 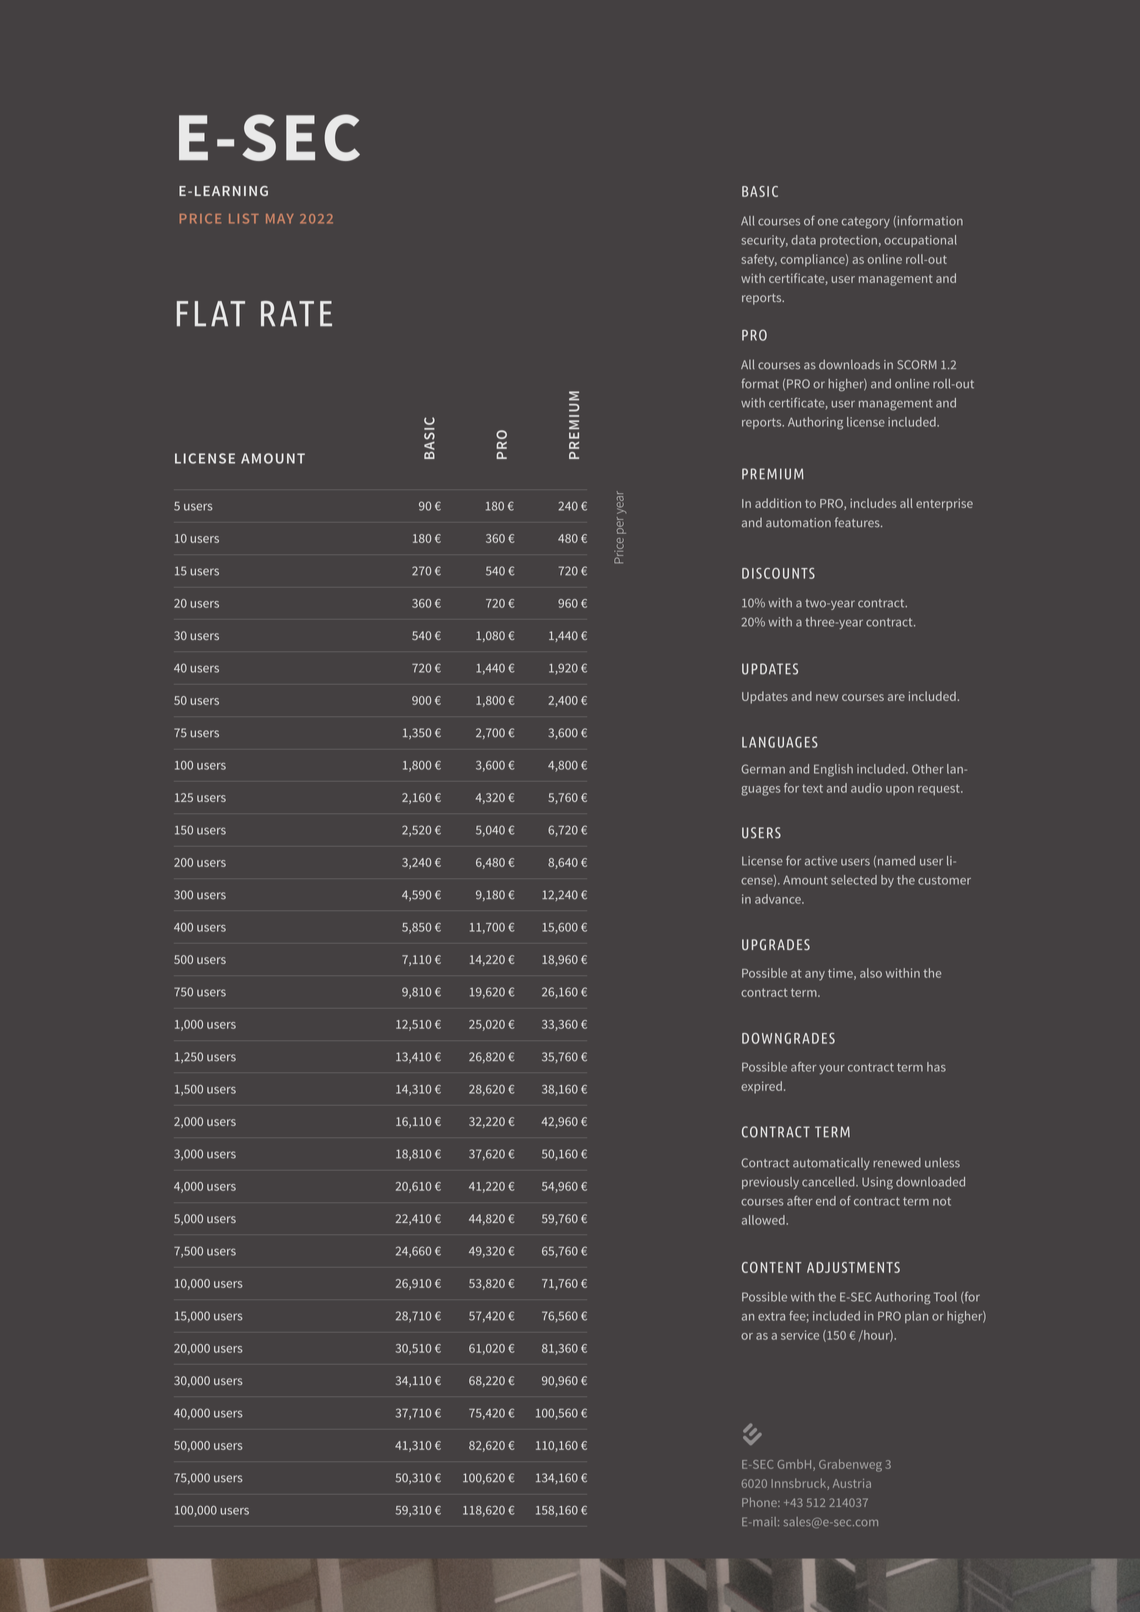 What do you see at coordinates (848, 241) in the screenshot?
I see `protection` at bounding box center [848, 241].
